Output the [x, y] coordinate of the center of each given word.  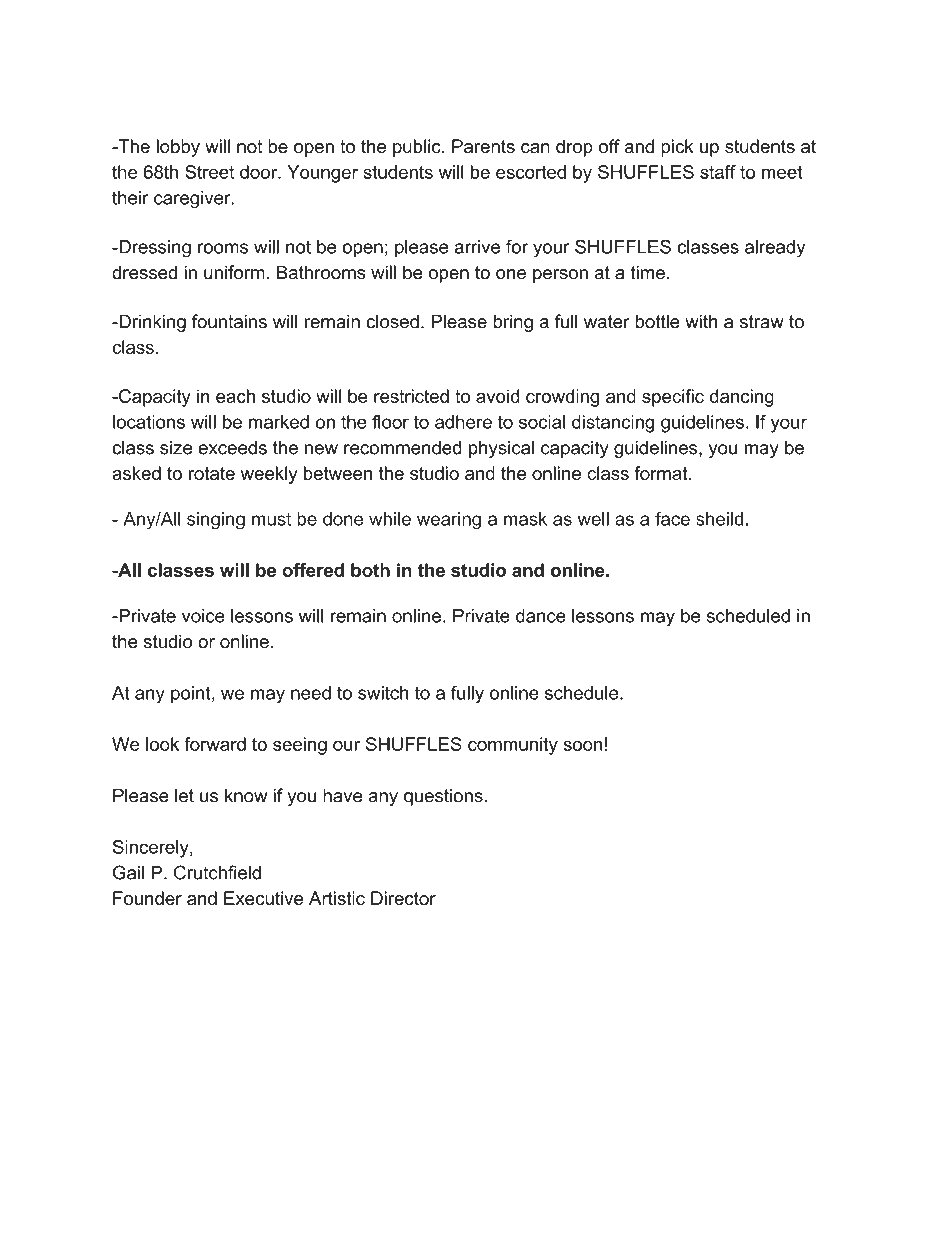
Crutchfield [217, 872]
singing [216, 521]
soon [582, 746]
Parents [483, 146]
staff [718, 172]
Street [209, 172]
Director [403, 898]
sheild [719, 519]
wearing [449, 521]
